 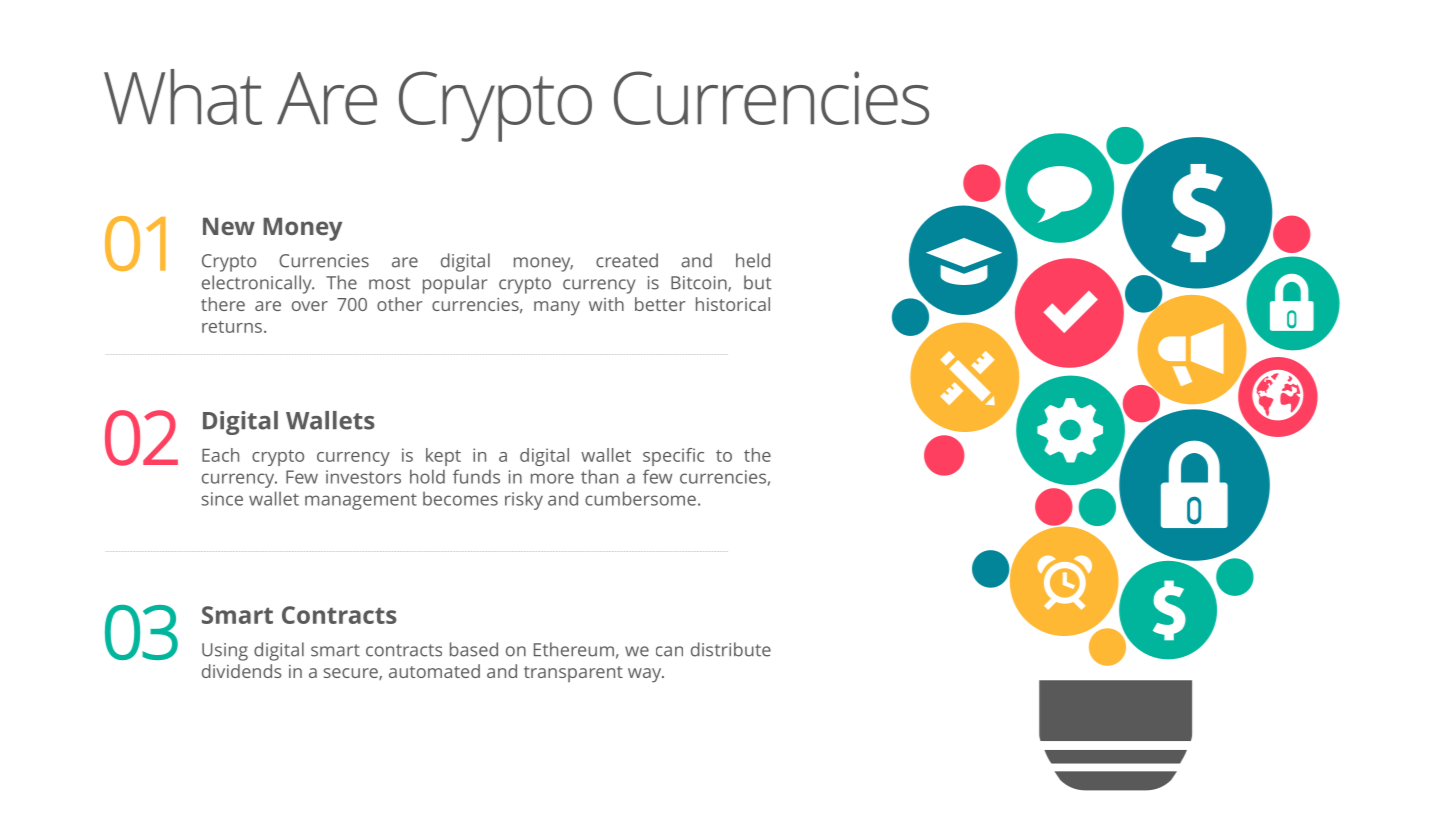 What do you see at coordinates (443, 457) in the image?
I see `kept` at bounding box center [443, 457].
